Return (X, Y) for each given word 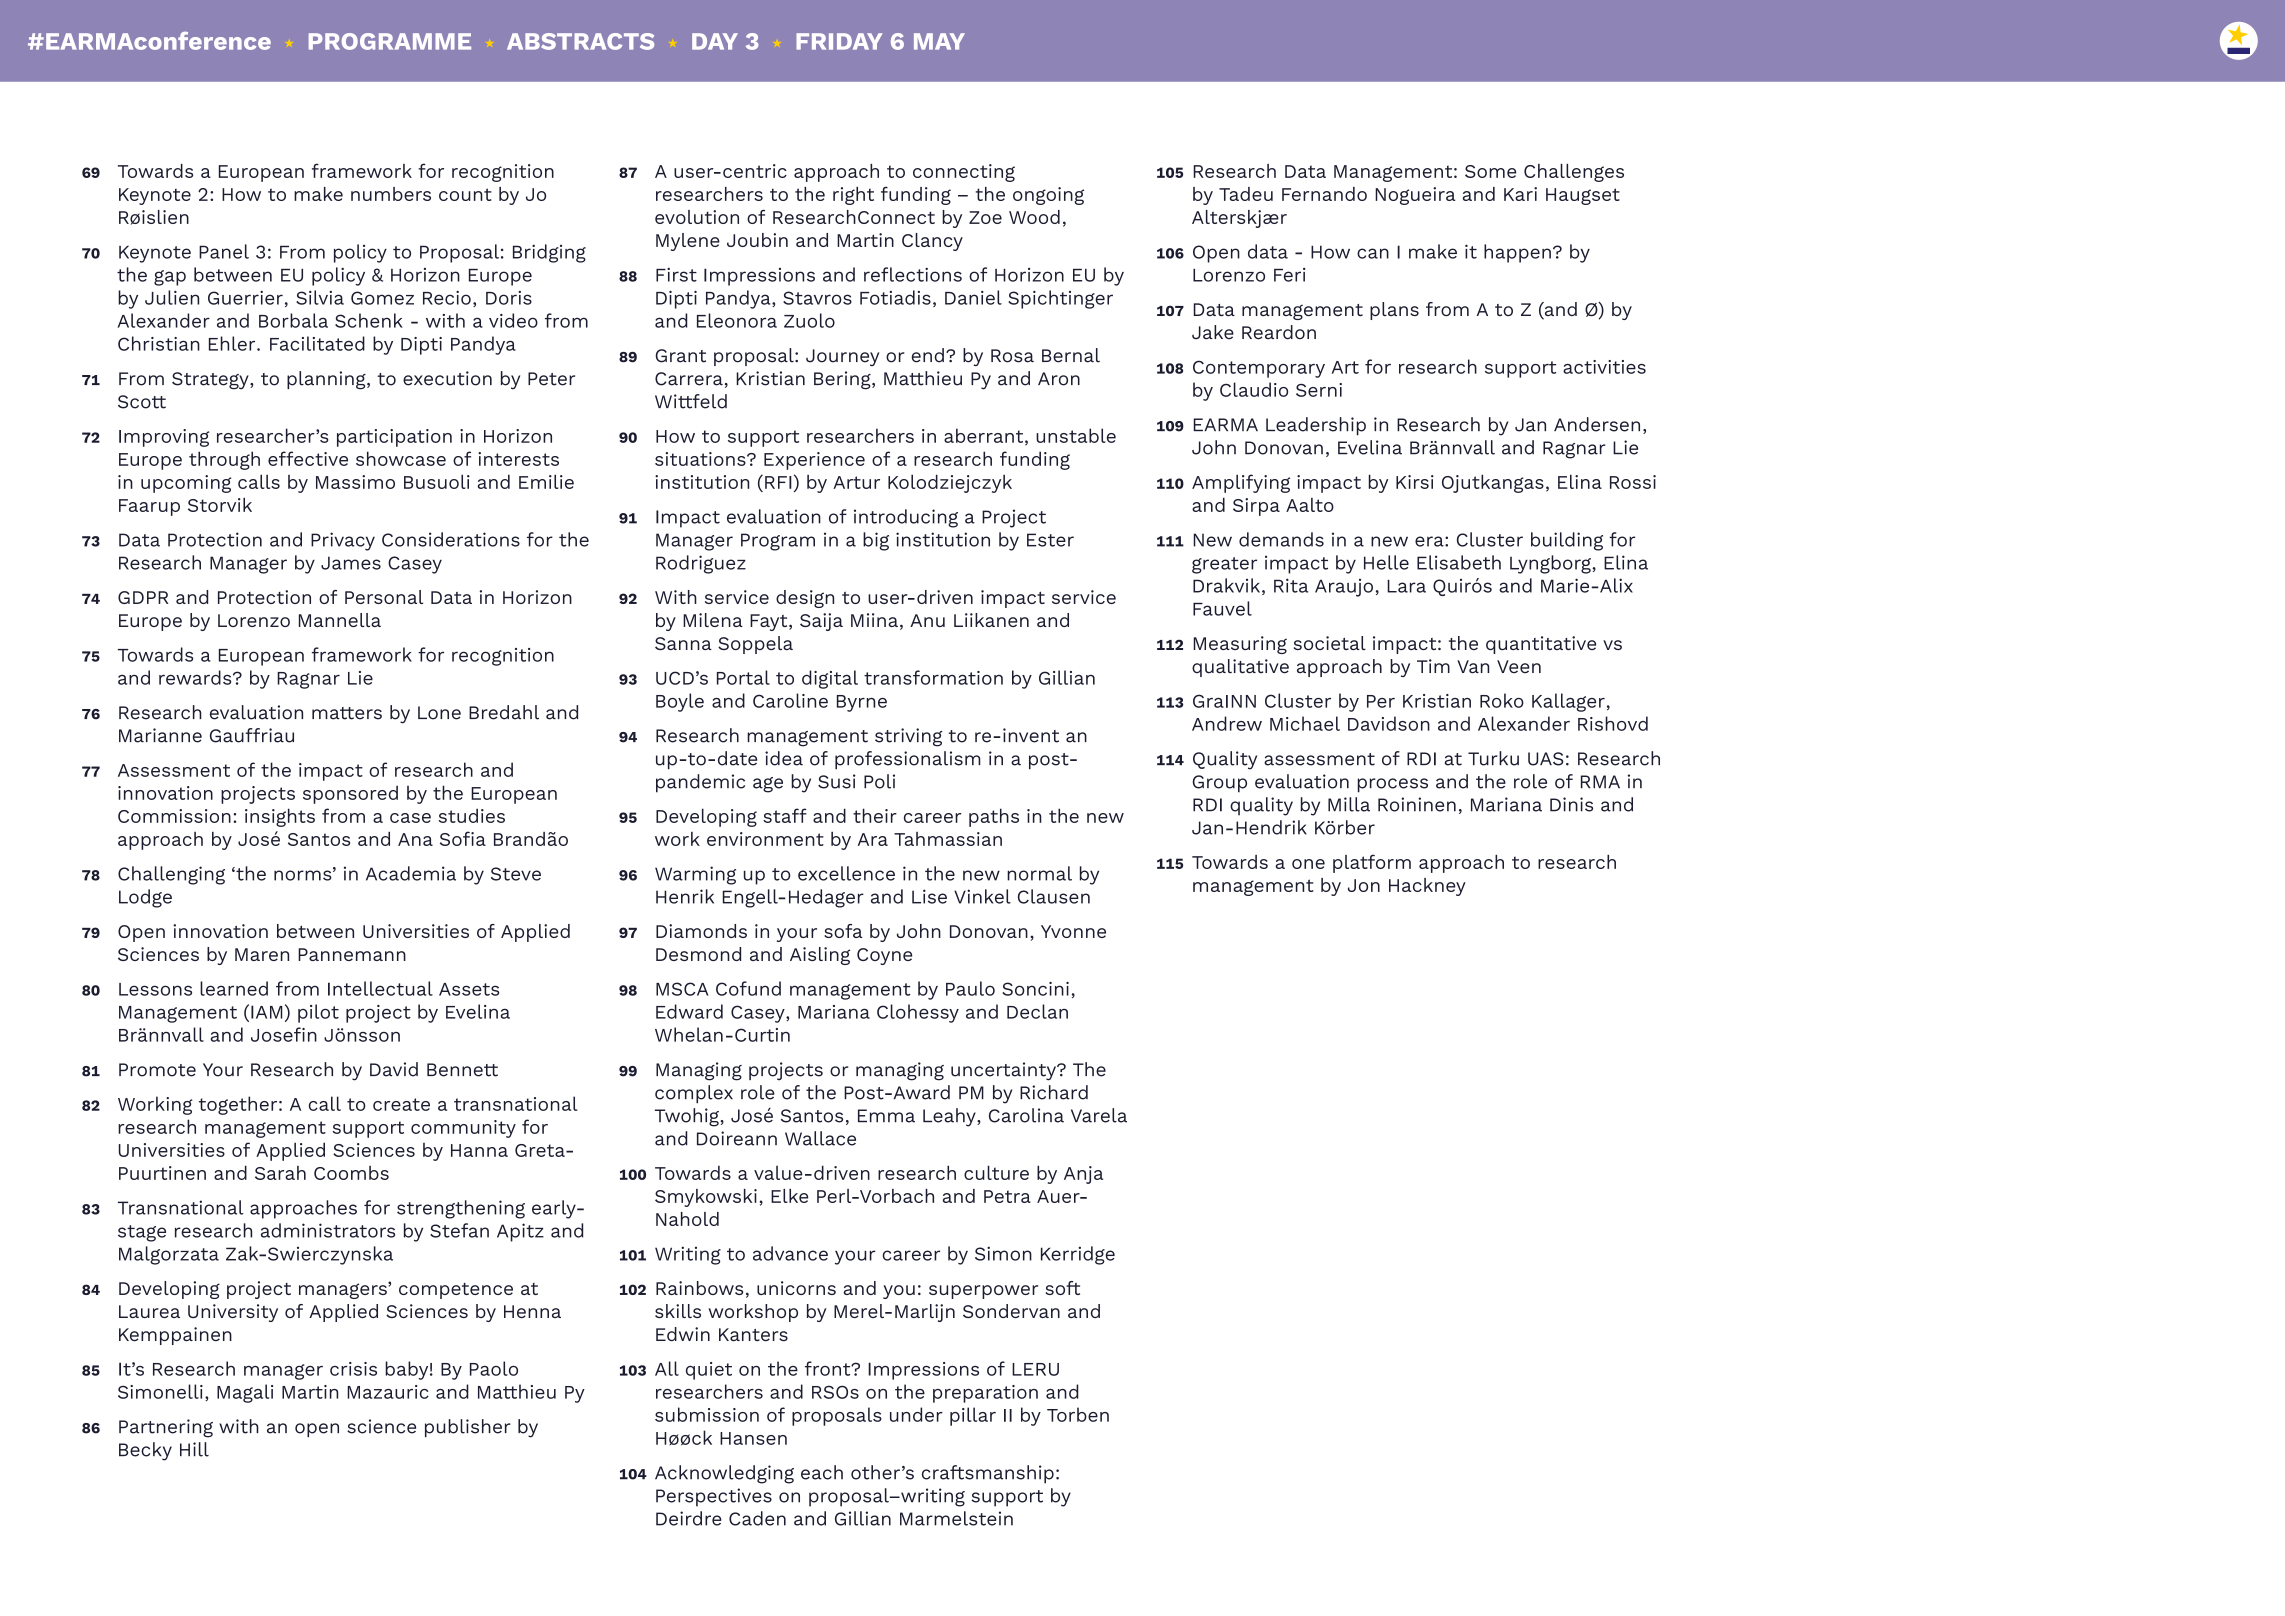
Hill (194, 1449)
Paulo (970, 988)
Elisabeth (1459, 562)
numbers (391, 194)
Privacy (343, 541)
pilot (318, 1013)
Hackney (1427, 887)
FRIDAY (839, 41)
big (876, 541)
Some (1490, 171)
